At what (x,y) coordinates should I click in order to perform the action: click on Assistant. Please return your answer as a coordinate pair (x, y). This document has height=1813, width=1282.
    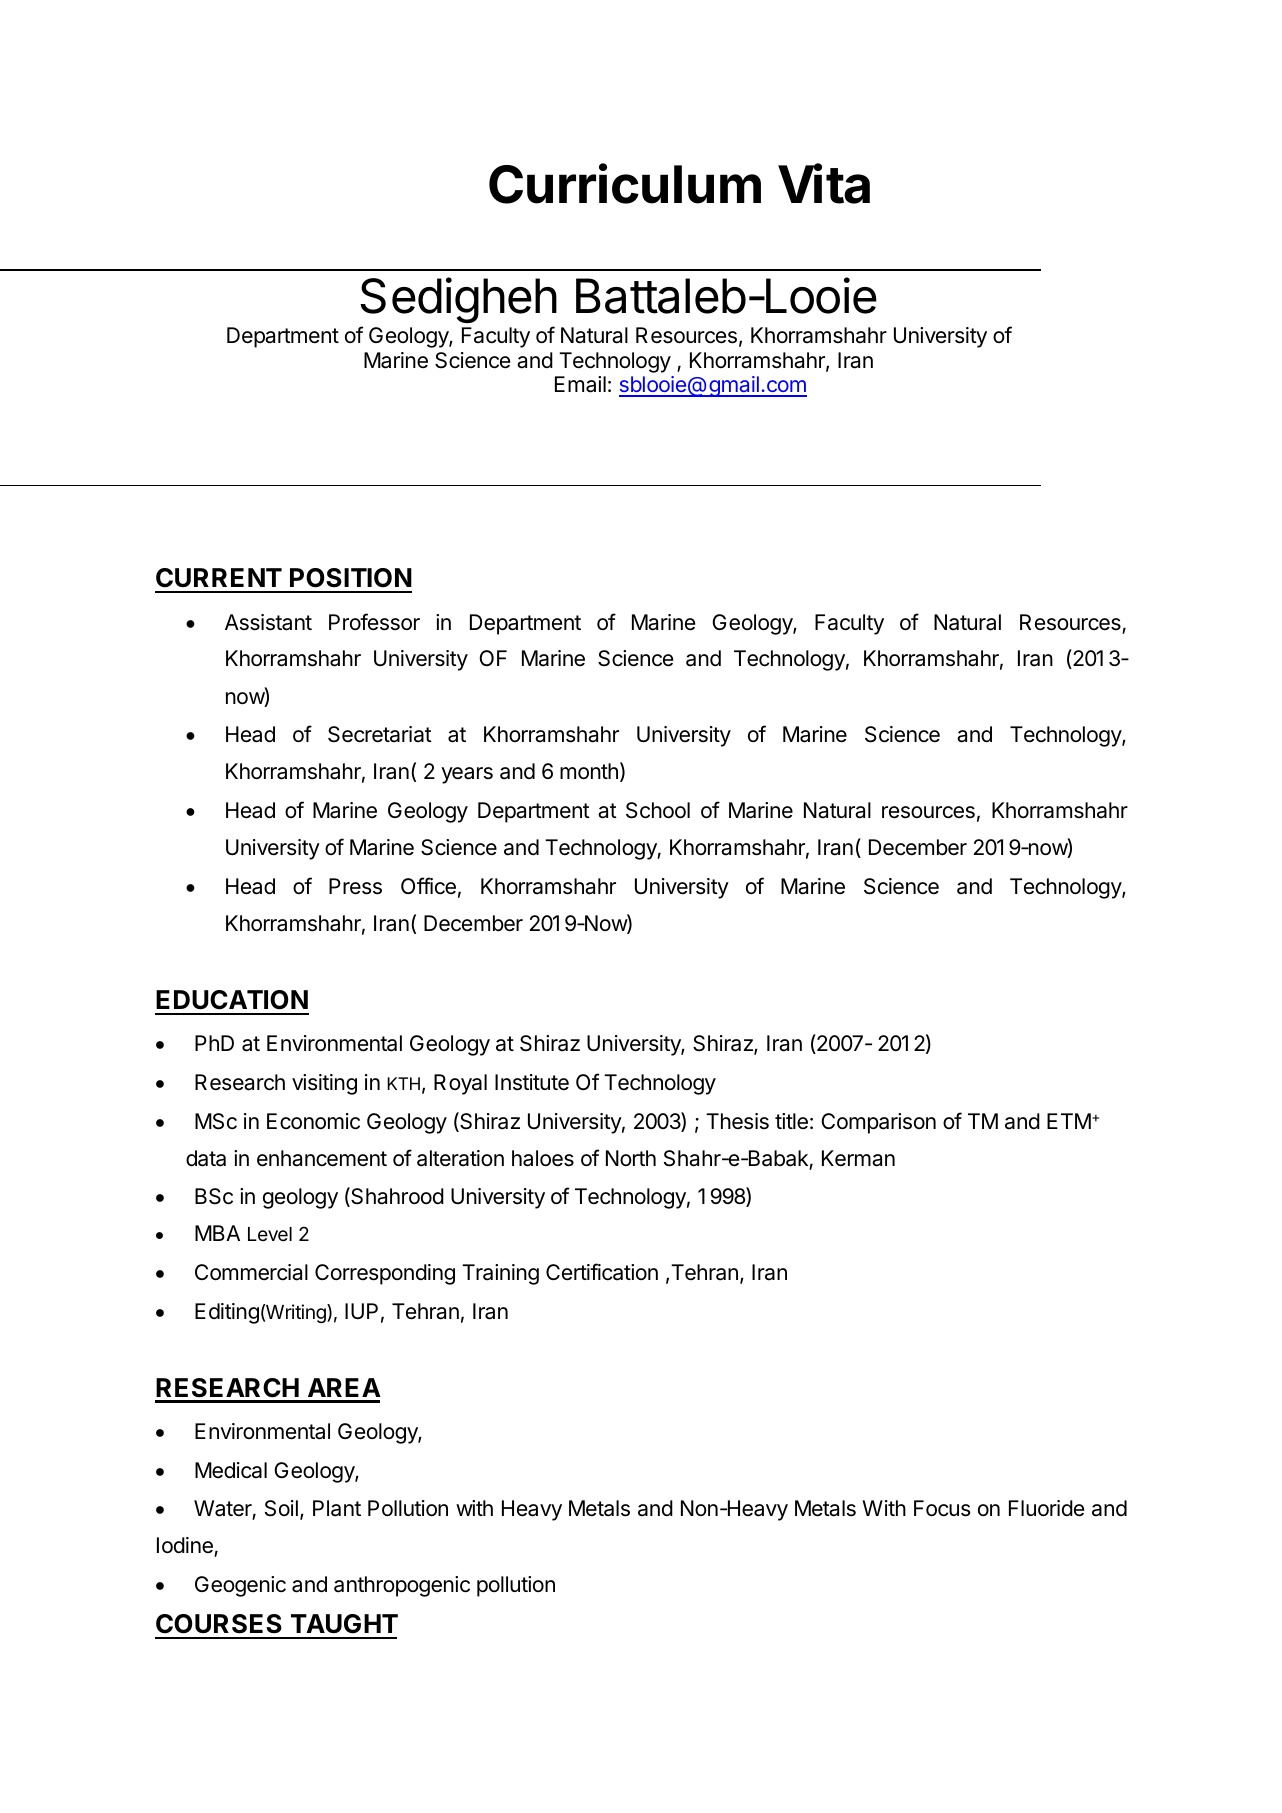
    Looking at the image, I should click on (268, 622).
